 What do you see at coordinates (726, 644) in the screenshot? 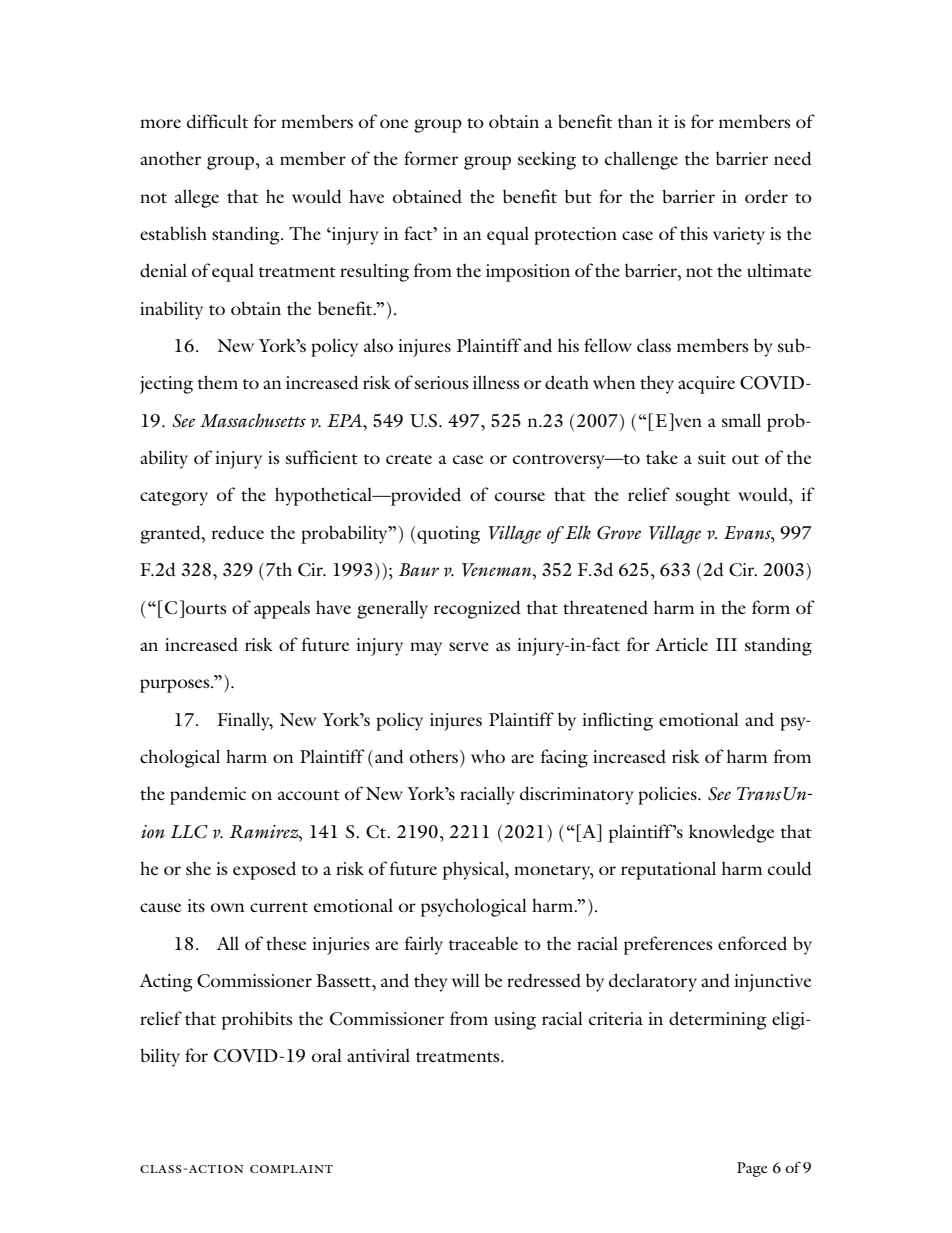
I see `III` at bounding box center [726, 644].
